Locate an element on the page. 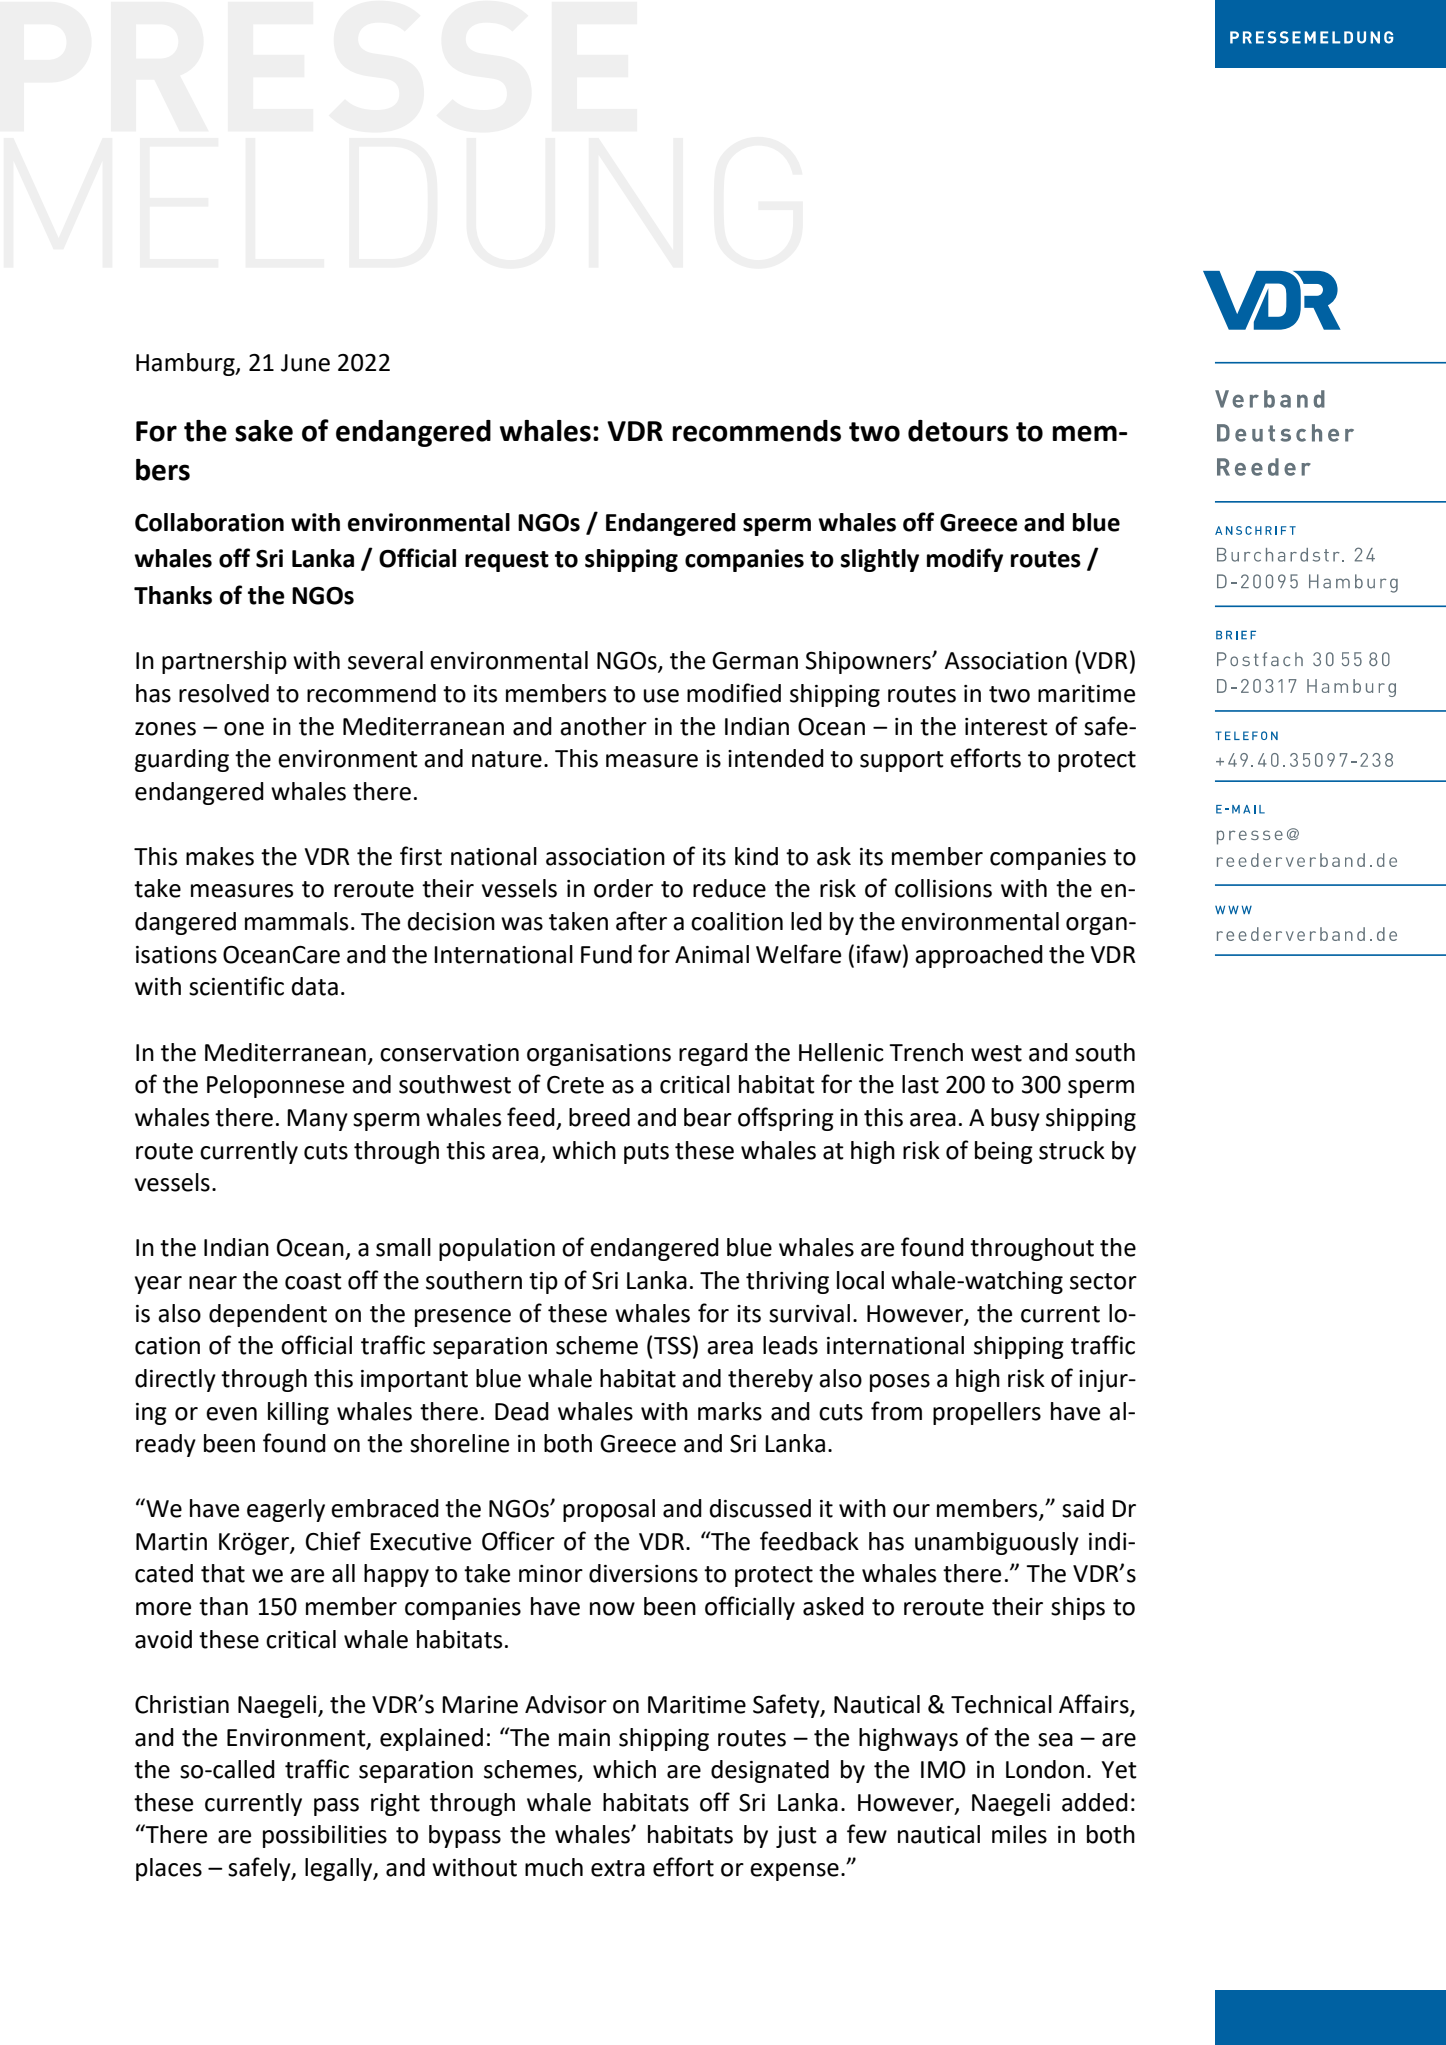 This document has height=2045, width=1446. detours is located at coordinates (958, 431).
